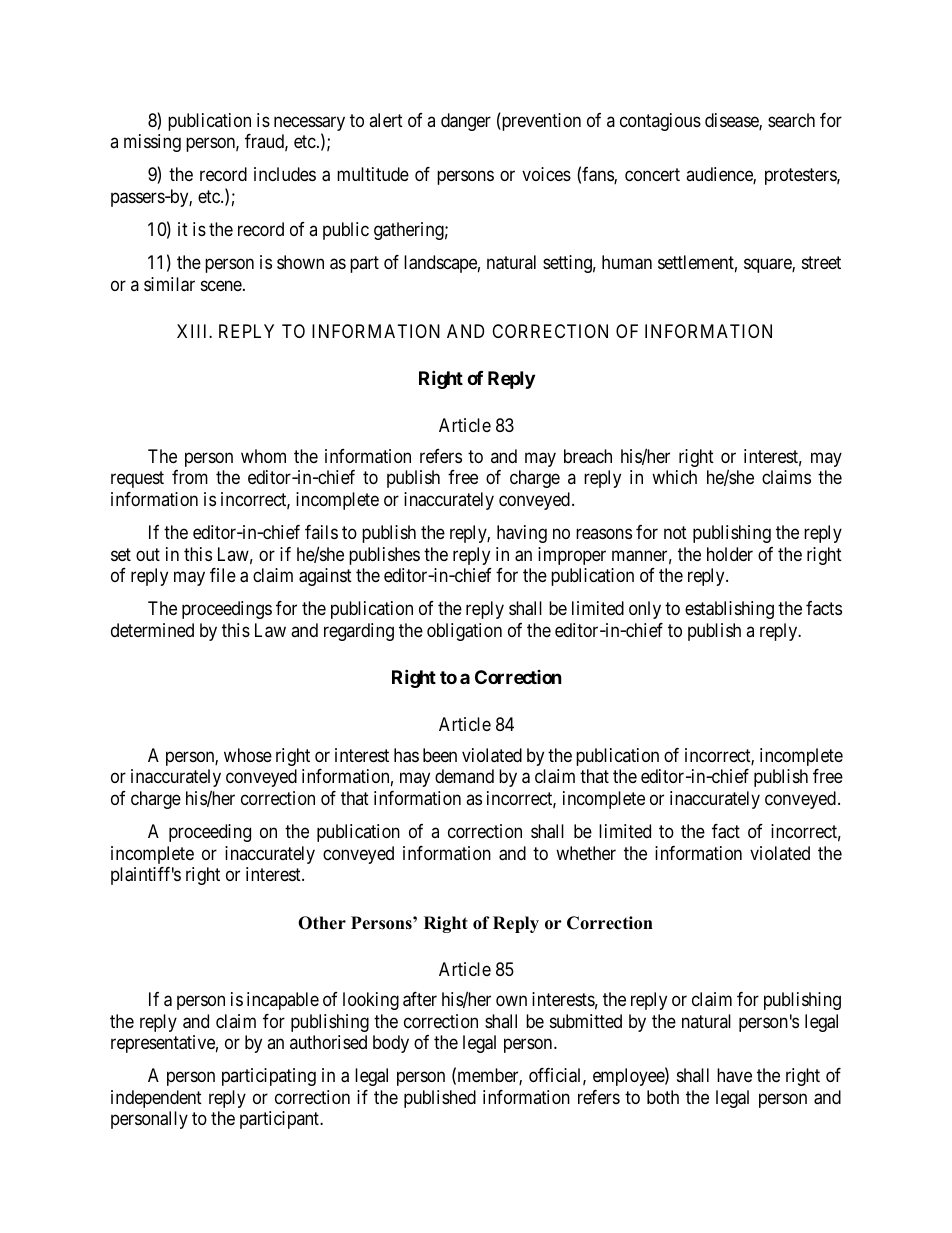 This screenshot has width=952, height=1233. Describe the element at coordinates (464, 776) in the screenshot. I see `demand` at that location.
